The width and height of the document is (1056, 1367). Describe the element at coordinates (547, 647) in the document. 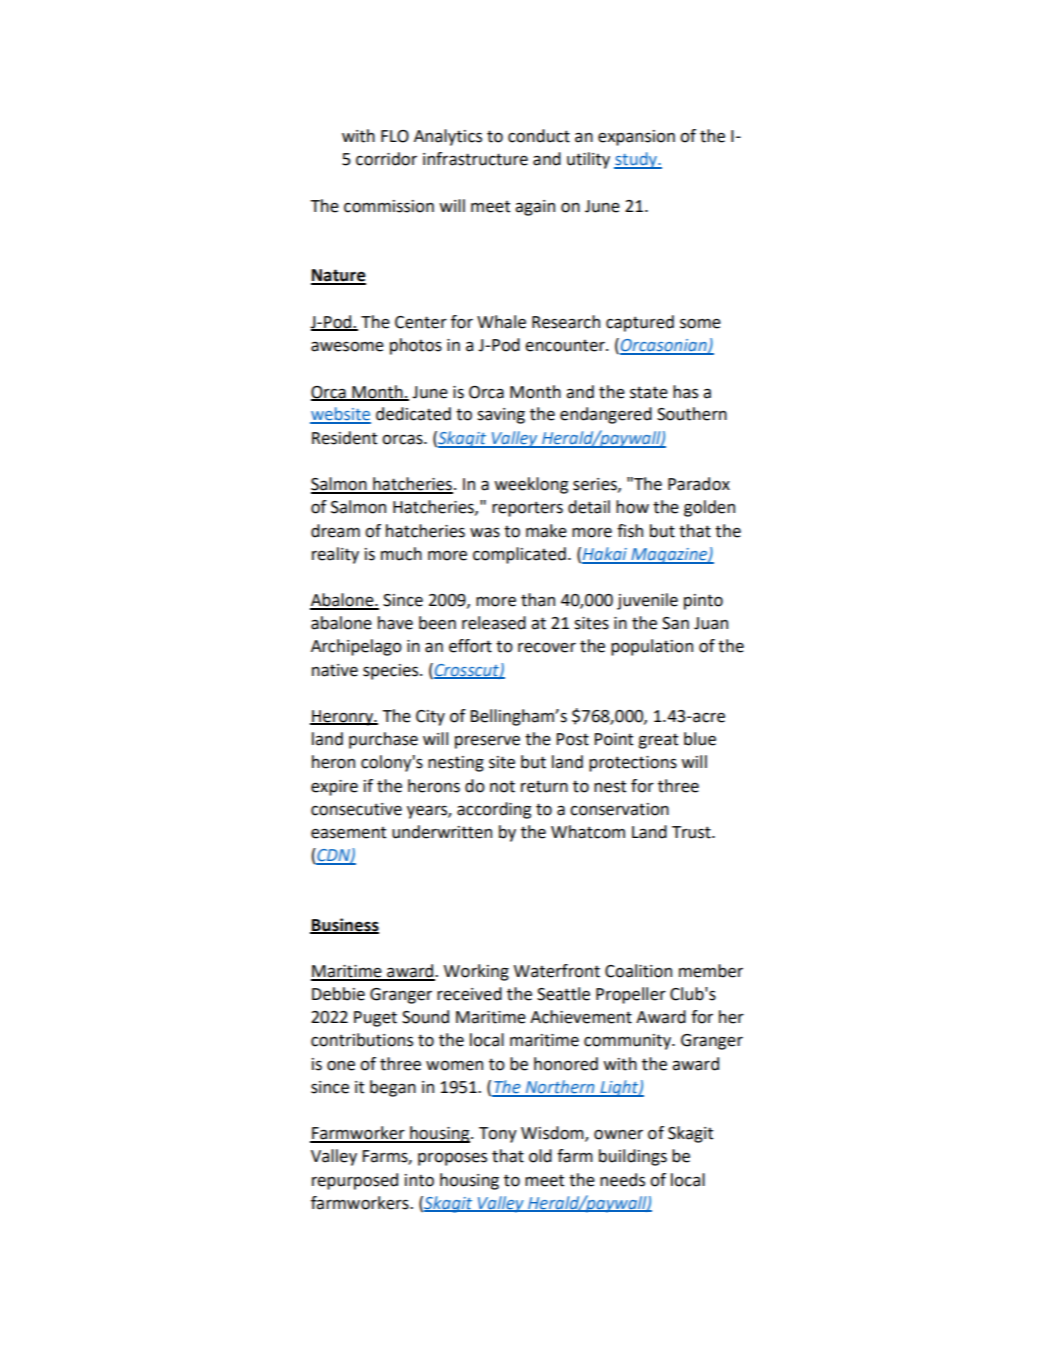

I see `recover` at that location.
